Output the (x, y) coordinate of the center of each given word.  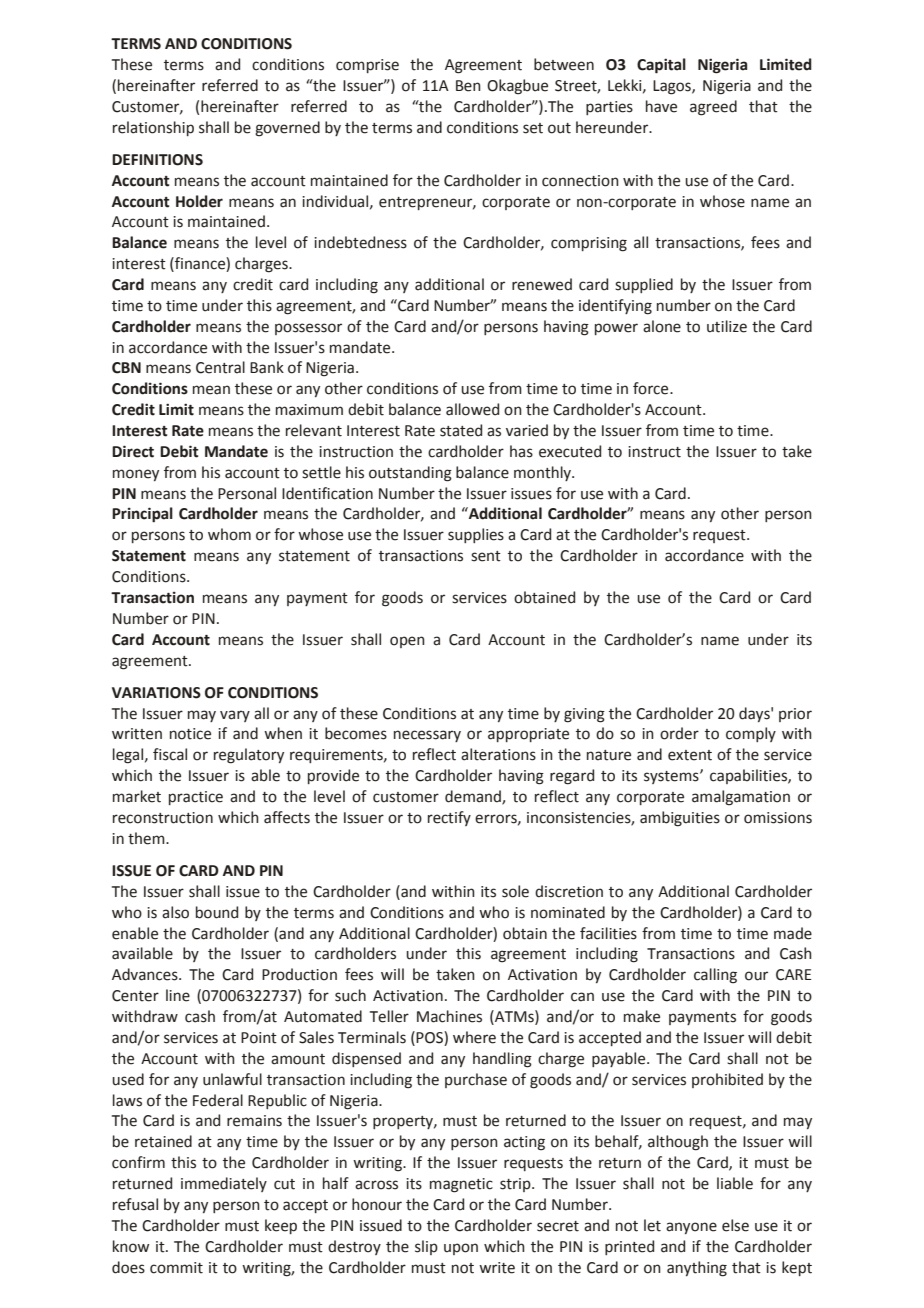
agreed (713, 108)
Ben (468, 86)
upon (461, 1249)
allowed (472, 409)
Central (220, 367)
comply (751, 734)
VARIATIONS (156, 693)
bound (217, 912)
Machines (449, 1016)
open (407, 642)
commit (176, 1268)
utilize (727, 326)
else (735, 1225)
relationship (153, 128)
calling (715, 976)
